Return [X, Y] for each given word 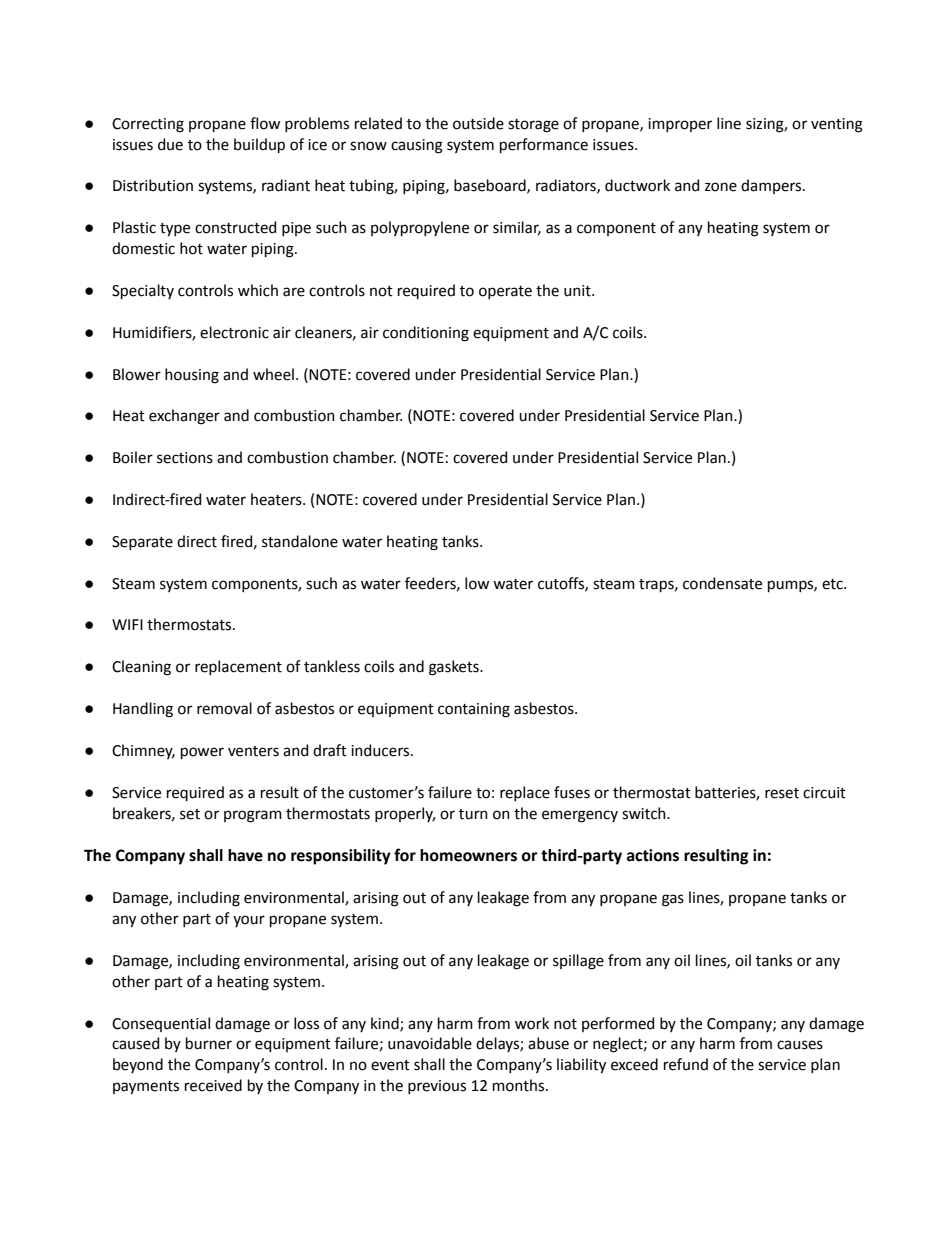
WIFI [127, 624]
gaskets [455, 668]
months [520, 1085]
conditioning [426, 334]
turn [473, 814]
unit [578, 291]
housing [192, 376]
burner [209, 1043]
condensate [722, 583]
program [253, 816]
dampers [772, 186]
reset [782, 793]
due [170, 144]
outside [478, 123]
